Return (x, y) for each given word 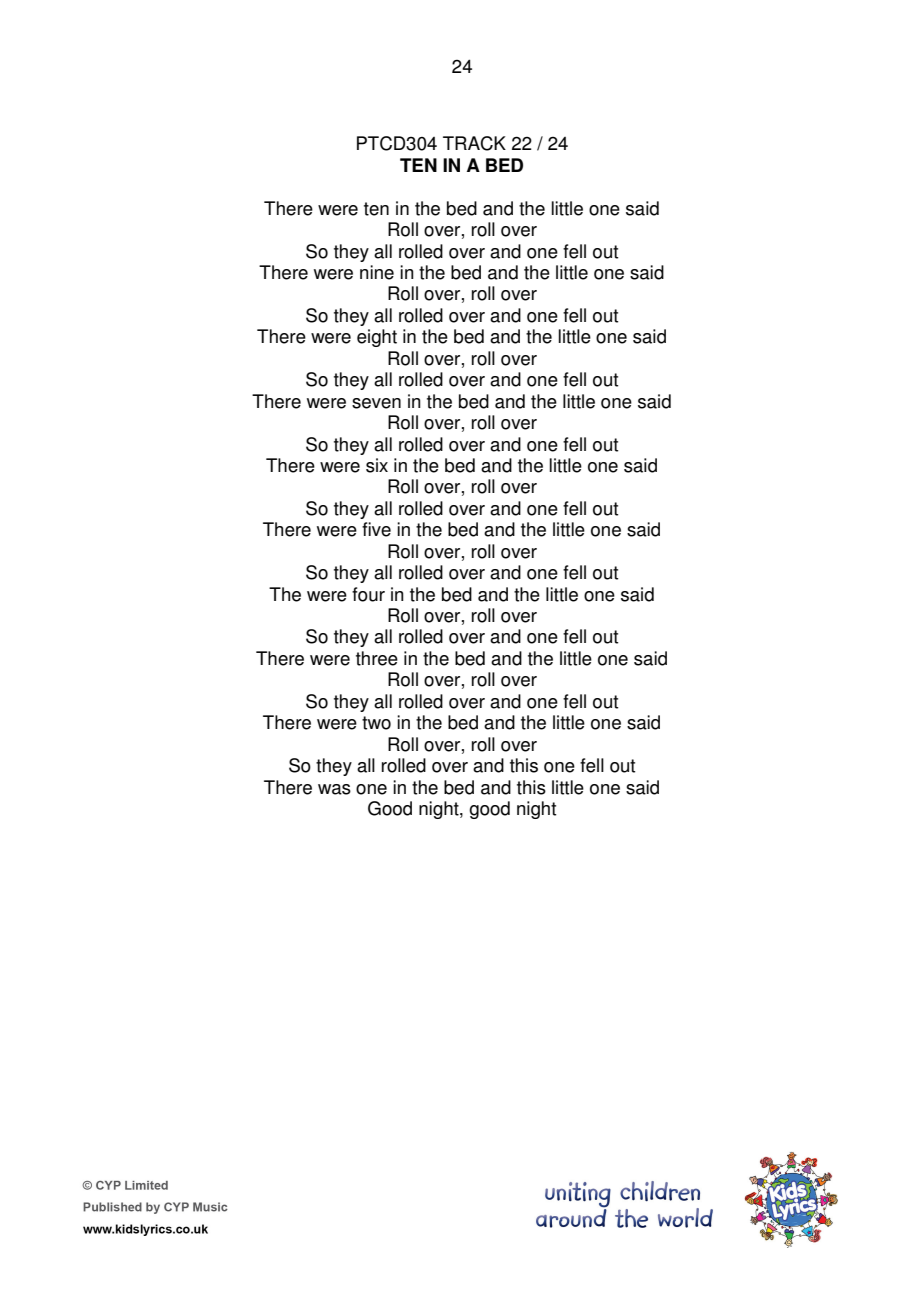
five (376, 529)
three (377, 658)
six (377, 465)
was (334, 789)
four (368, 594)
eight (377, 338)
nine (377, 272)
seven (376, 403)
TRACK (474, 143)
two (376, 723)
